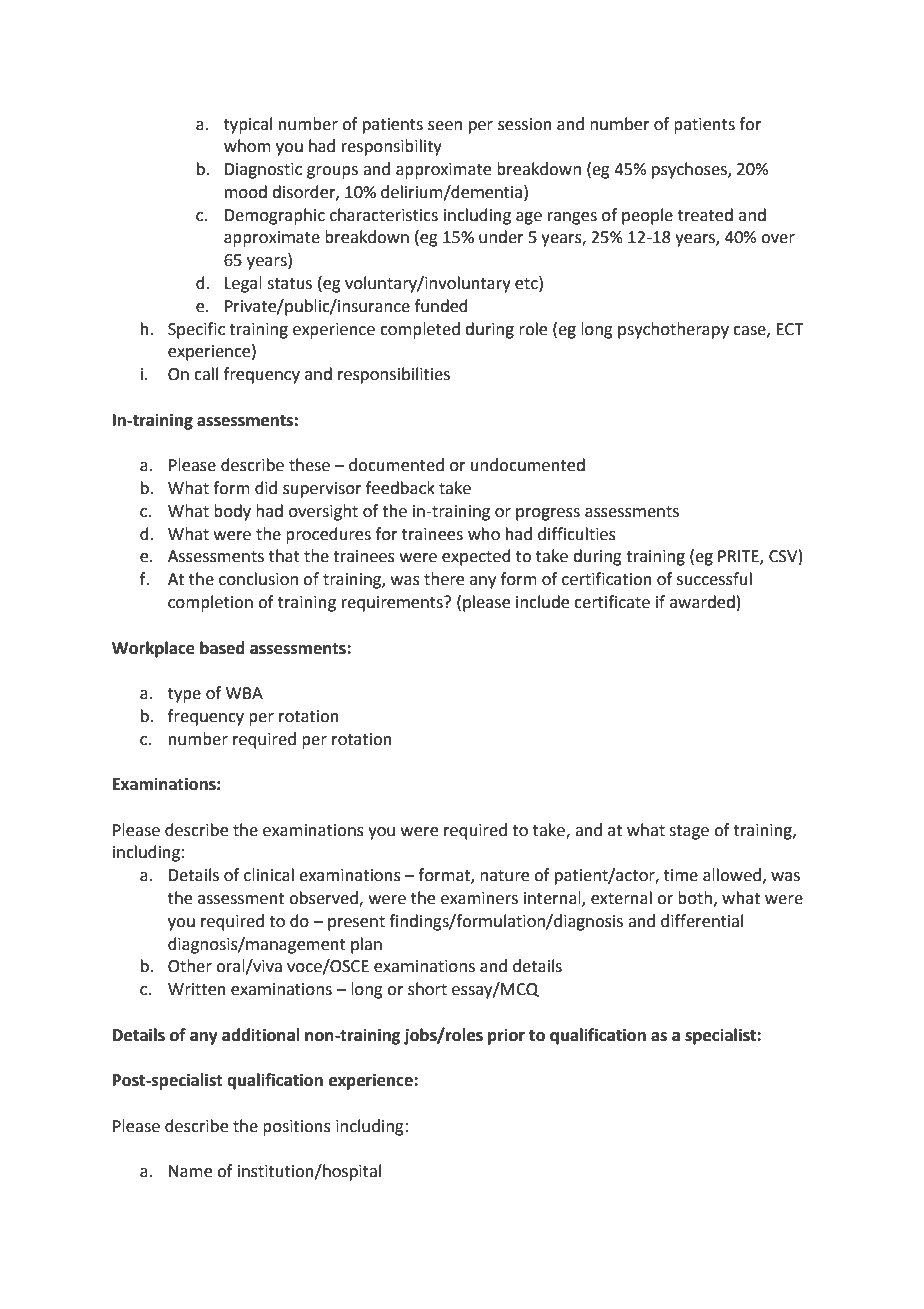 The height and width of the screenshot is (1309, 924). What do you see at coordinates (222, 648) in the screenshot?
I see `based` at bounding box center [222, 648].
